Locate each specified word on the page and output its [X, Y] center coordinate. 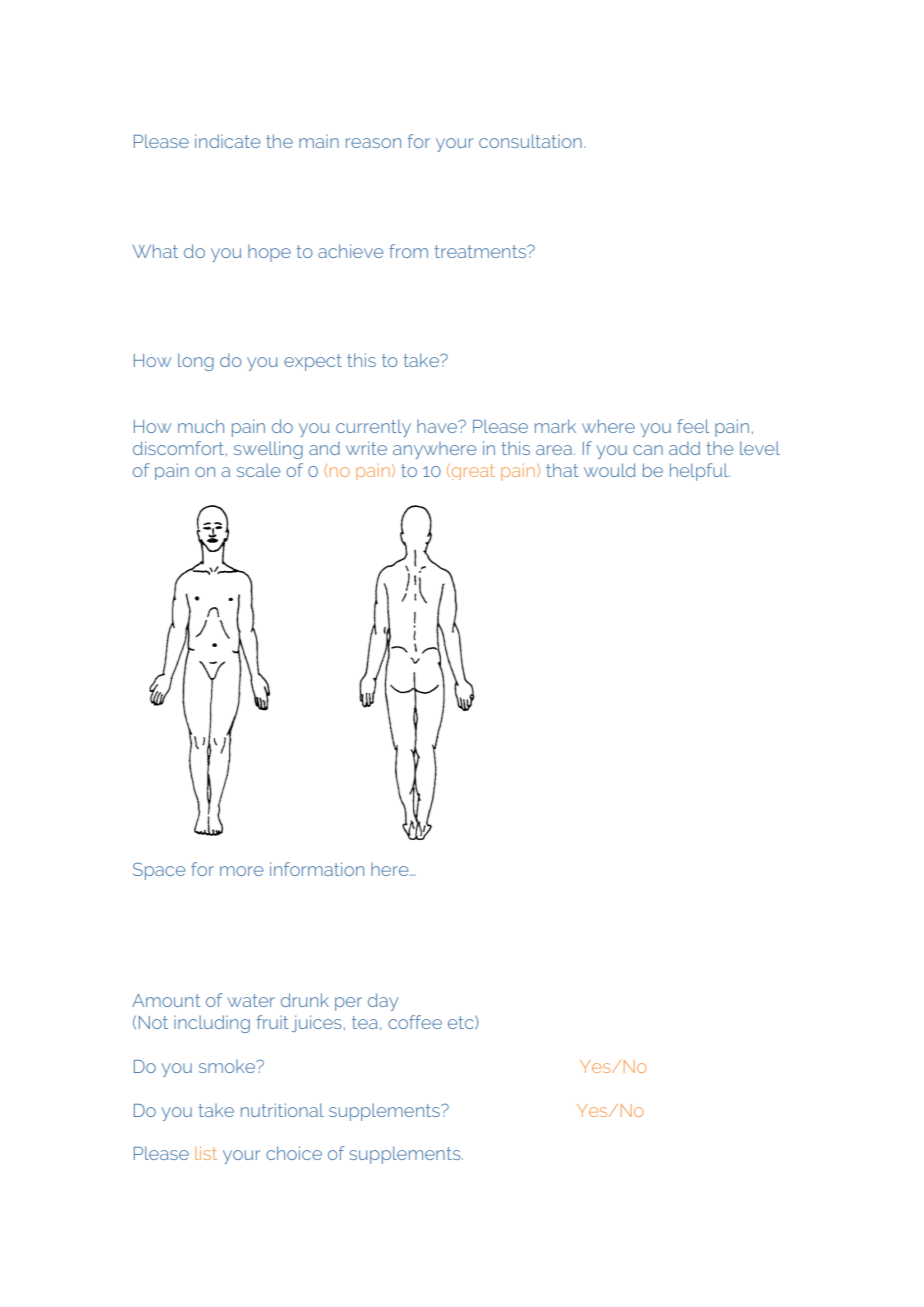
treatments [481, 251]
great [472, 472]
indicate [228, 141]
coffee [415, 1022]
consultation [530, 141]
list [206, 1153]
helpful [700, 472]
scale [259, 470]
